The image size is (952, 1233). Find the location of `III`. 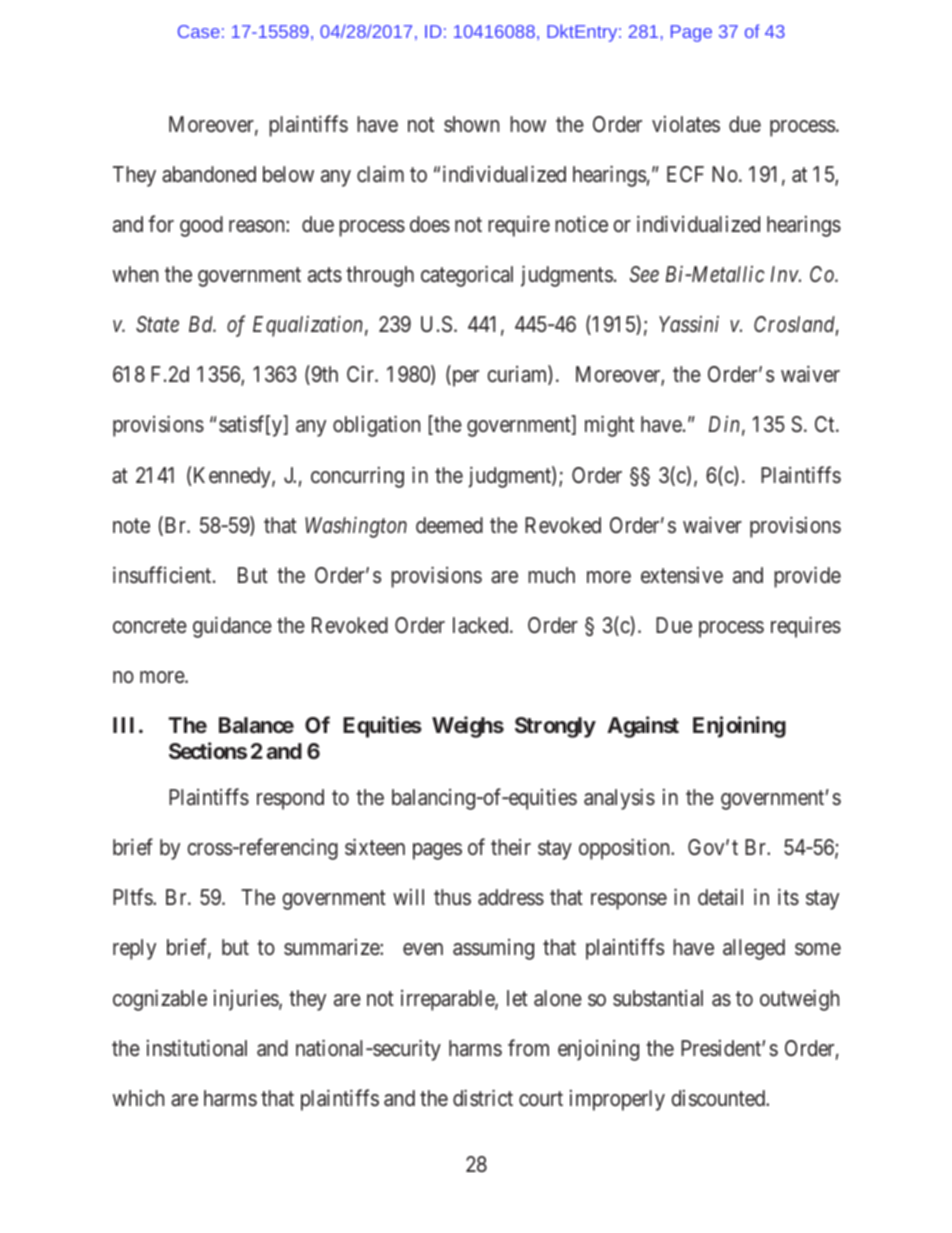

III is located at coordinates (123, 725).
